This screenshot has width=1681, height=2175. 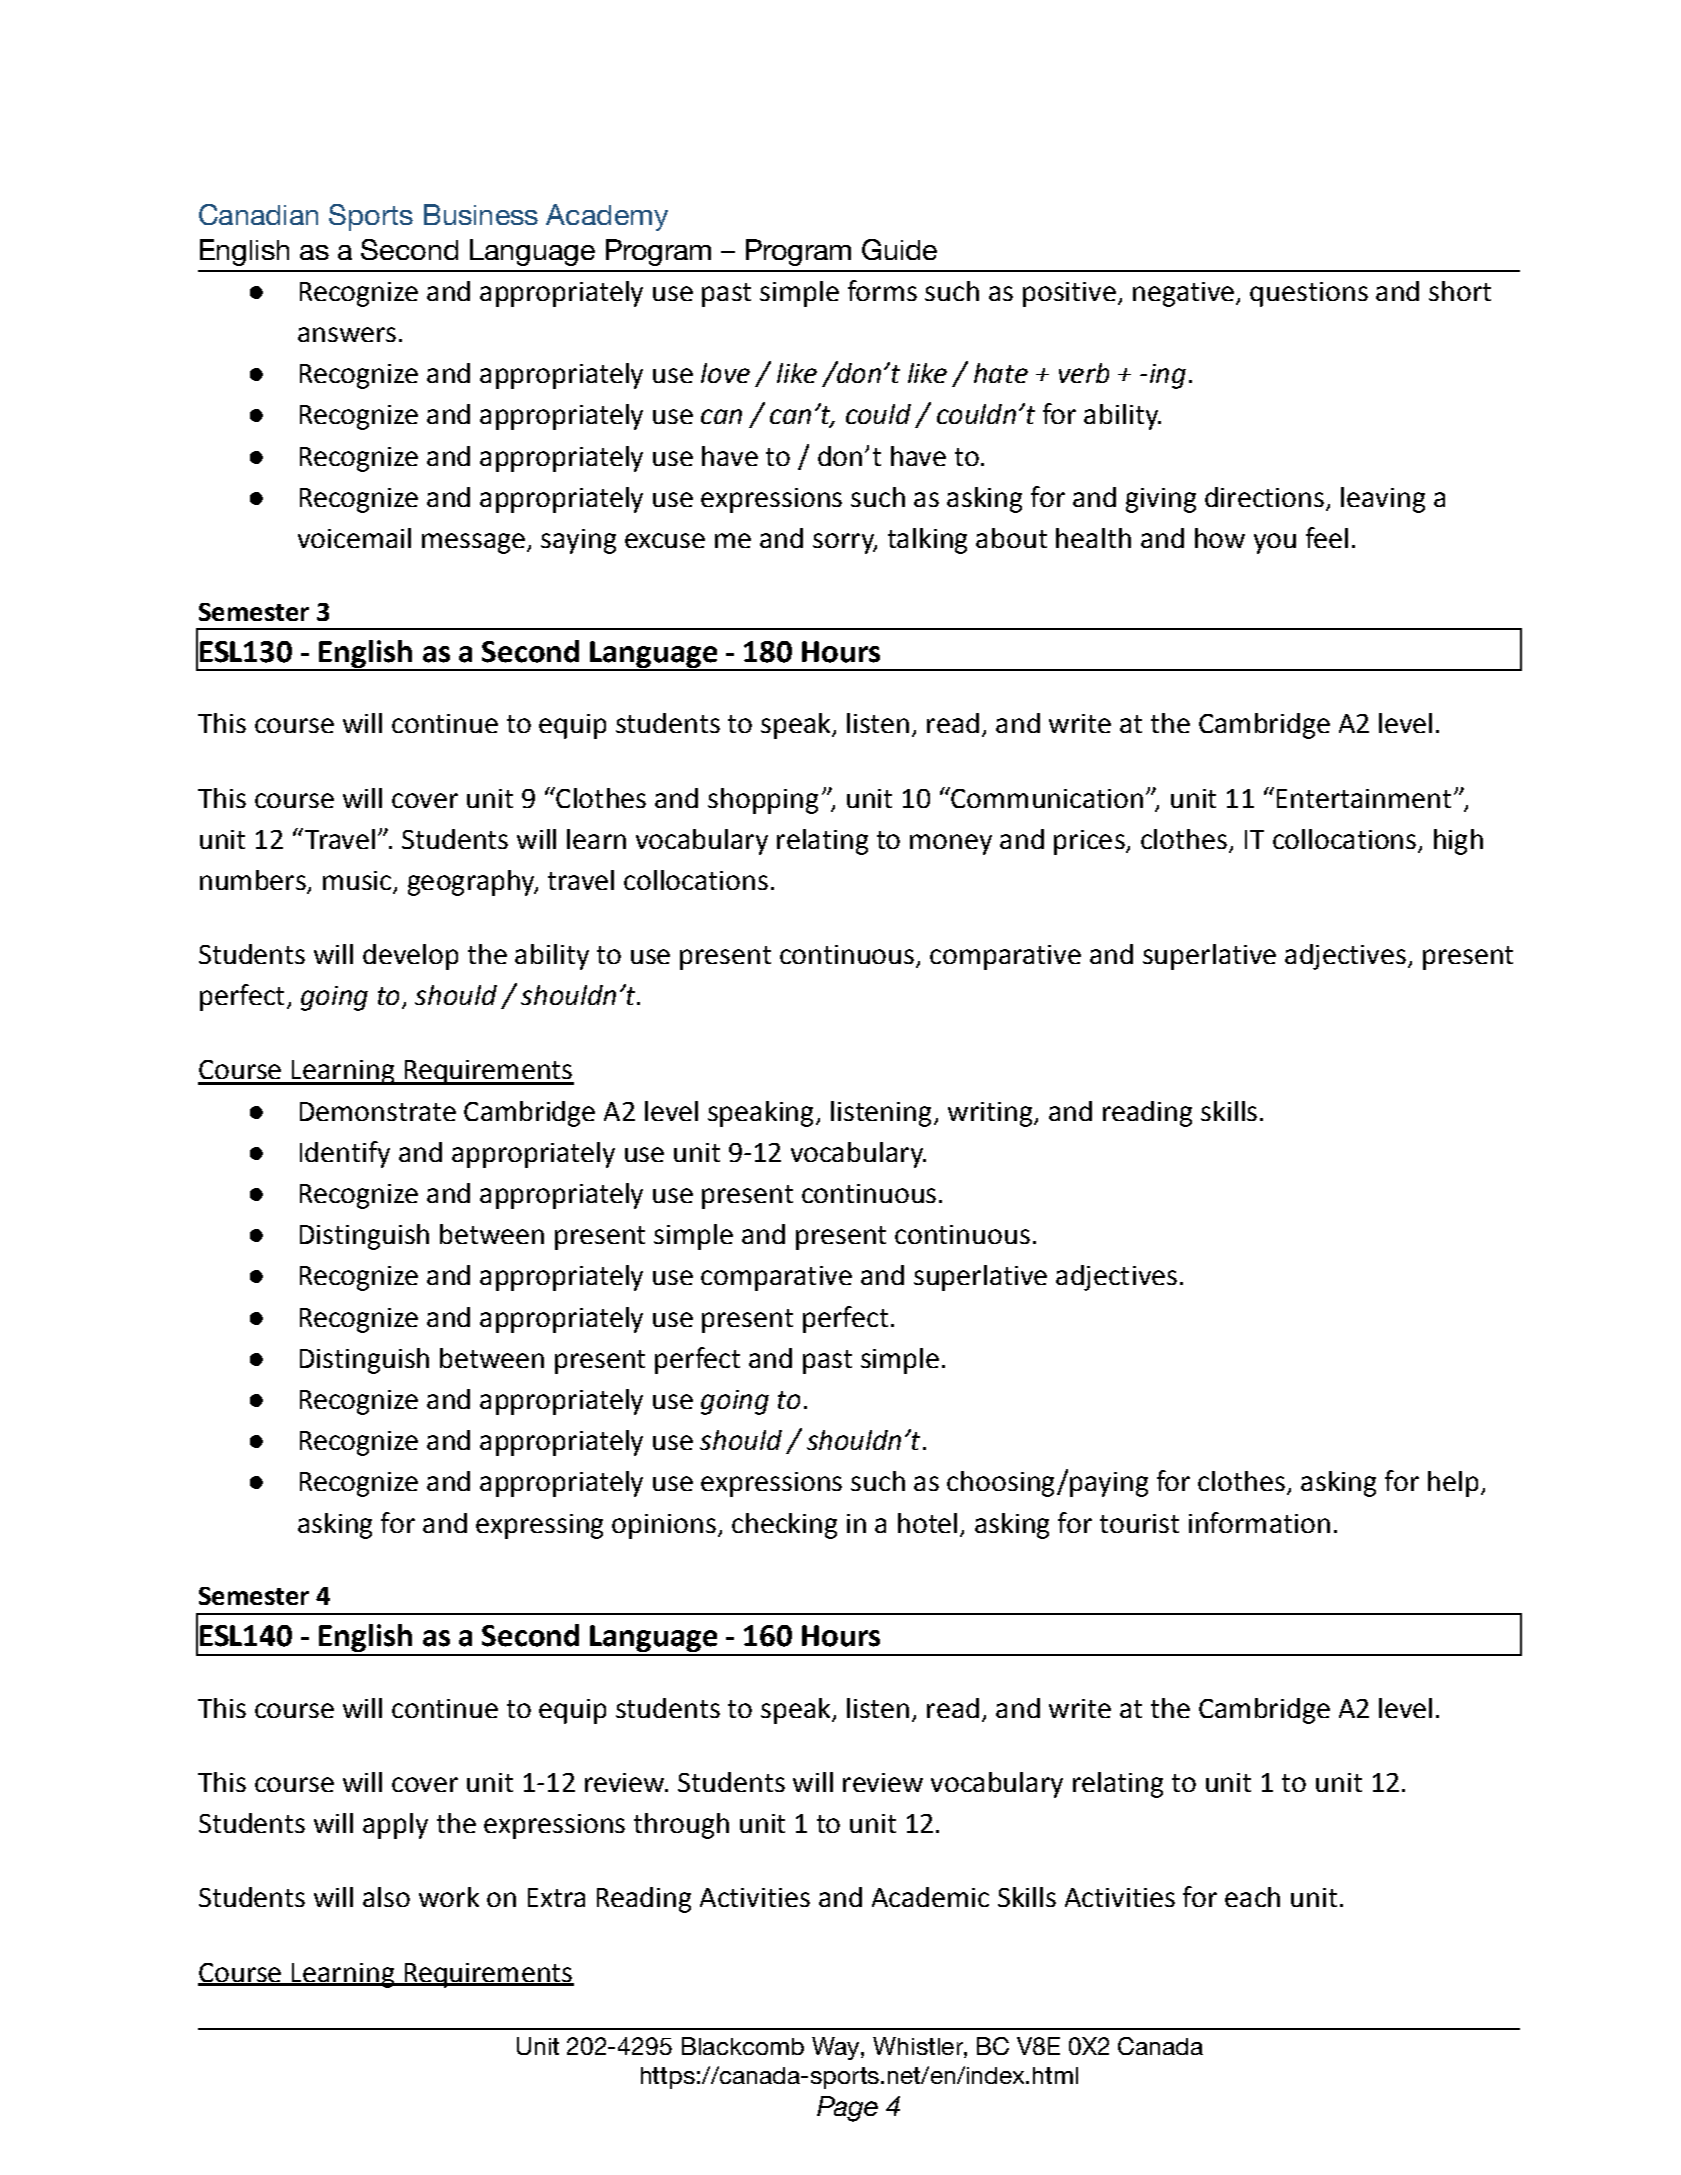 What do you see at coordinates (1309, 294) in the screenshot?
I see `questions` at bounding box center [1309, 294].
